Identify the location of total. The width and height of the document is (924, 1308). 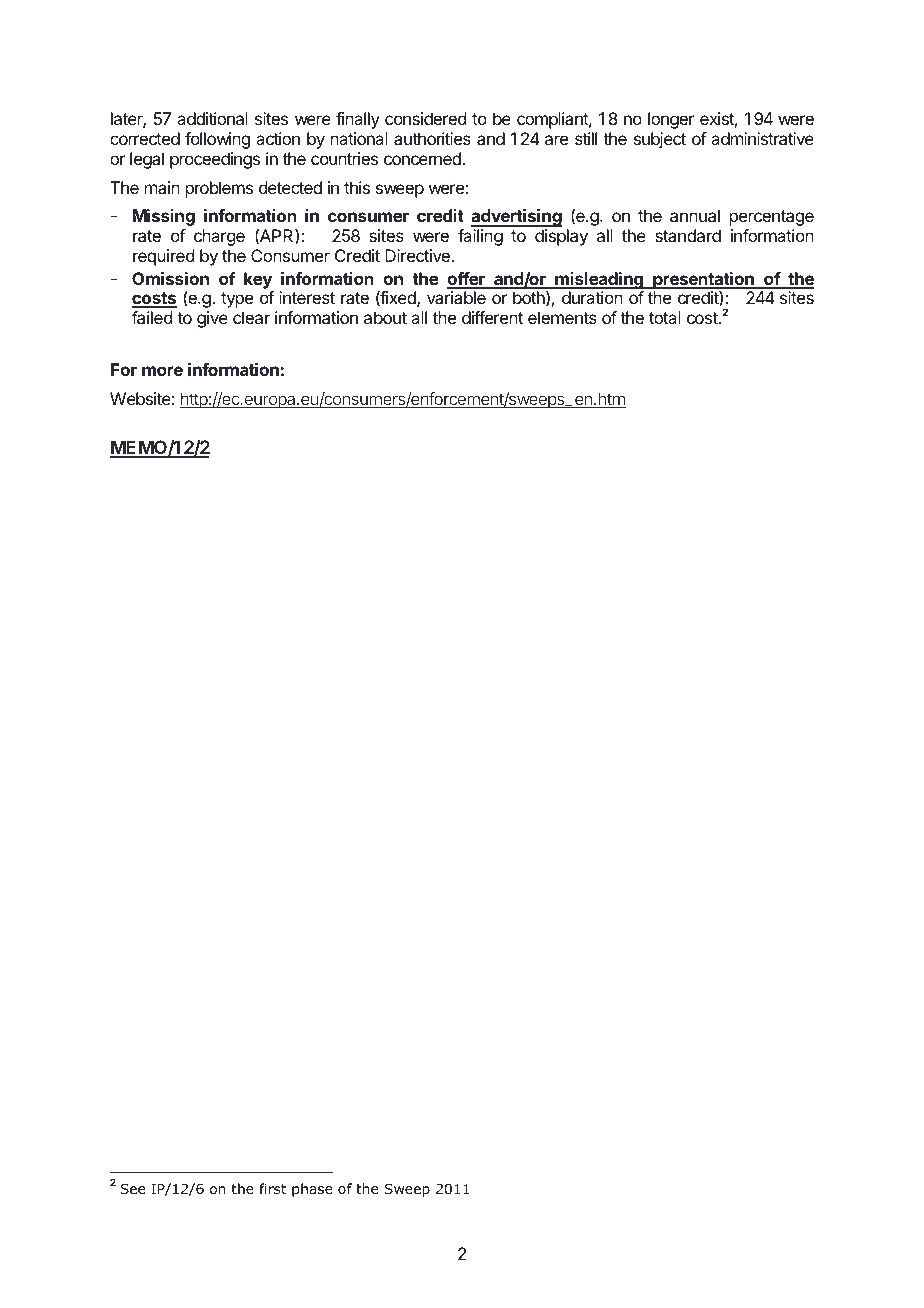
(665, 317).
